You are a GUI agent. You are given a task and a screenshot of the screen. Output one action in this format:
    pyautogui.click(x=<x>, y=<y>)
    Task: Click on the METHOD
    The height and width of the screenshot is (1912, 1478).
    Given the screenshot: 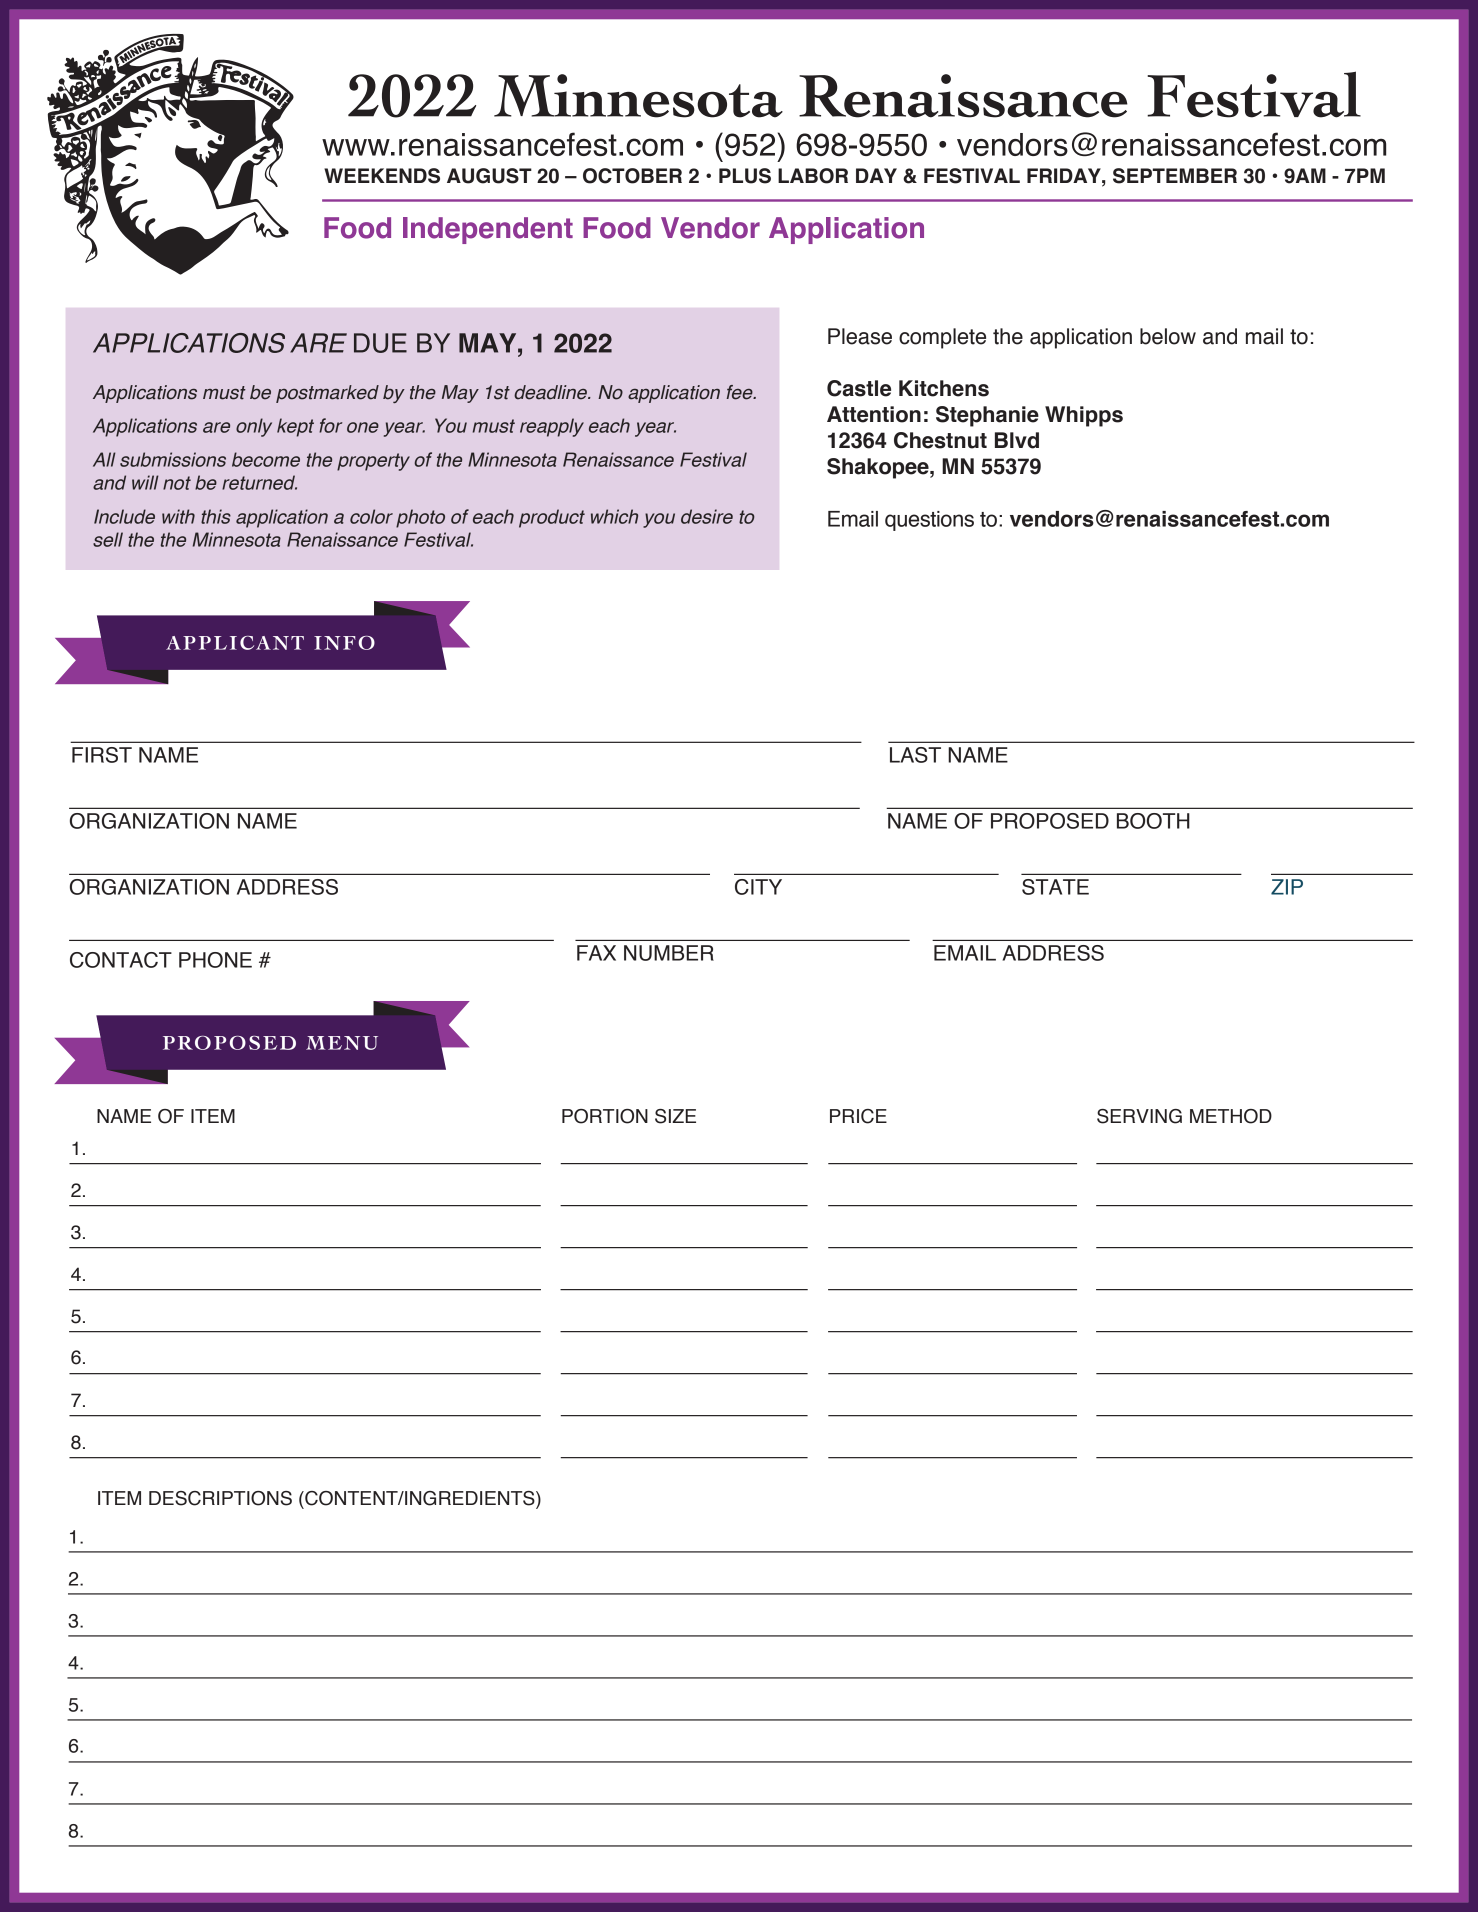 What is the action you would take?
    pyautogui.click(x=1231, y=1116)
